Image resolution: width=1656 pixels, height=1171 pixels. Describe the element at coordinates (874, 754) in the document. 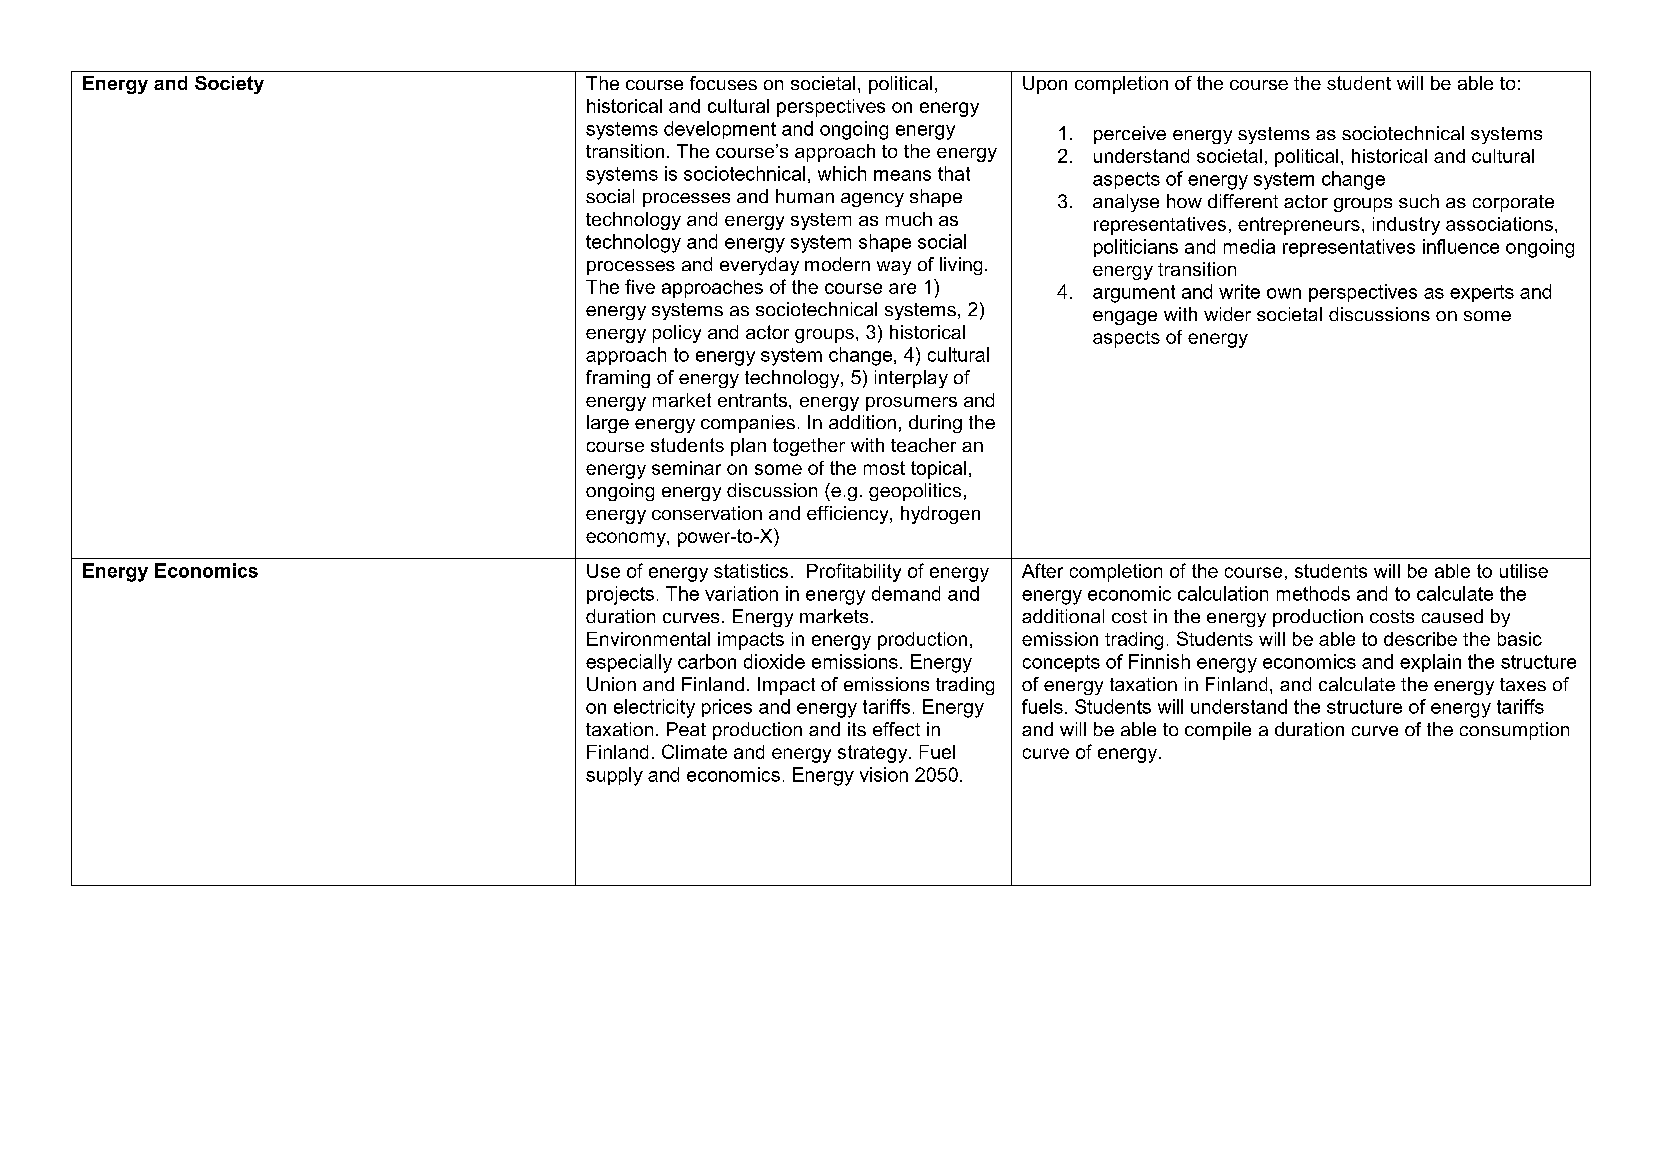

I see `strategy` at that location.
